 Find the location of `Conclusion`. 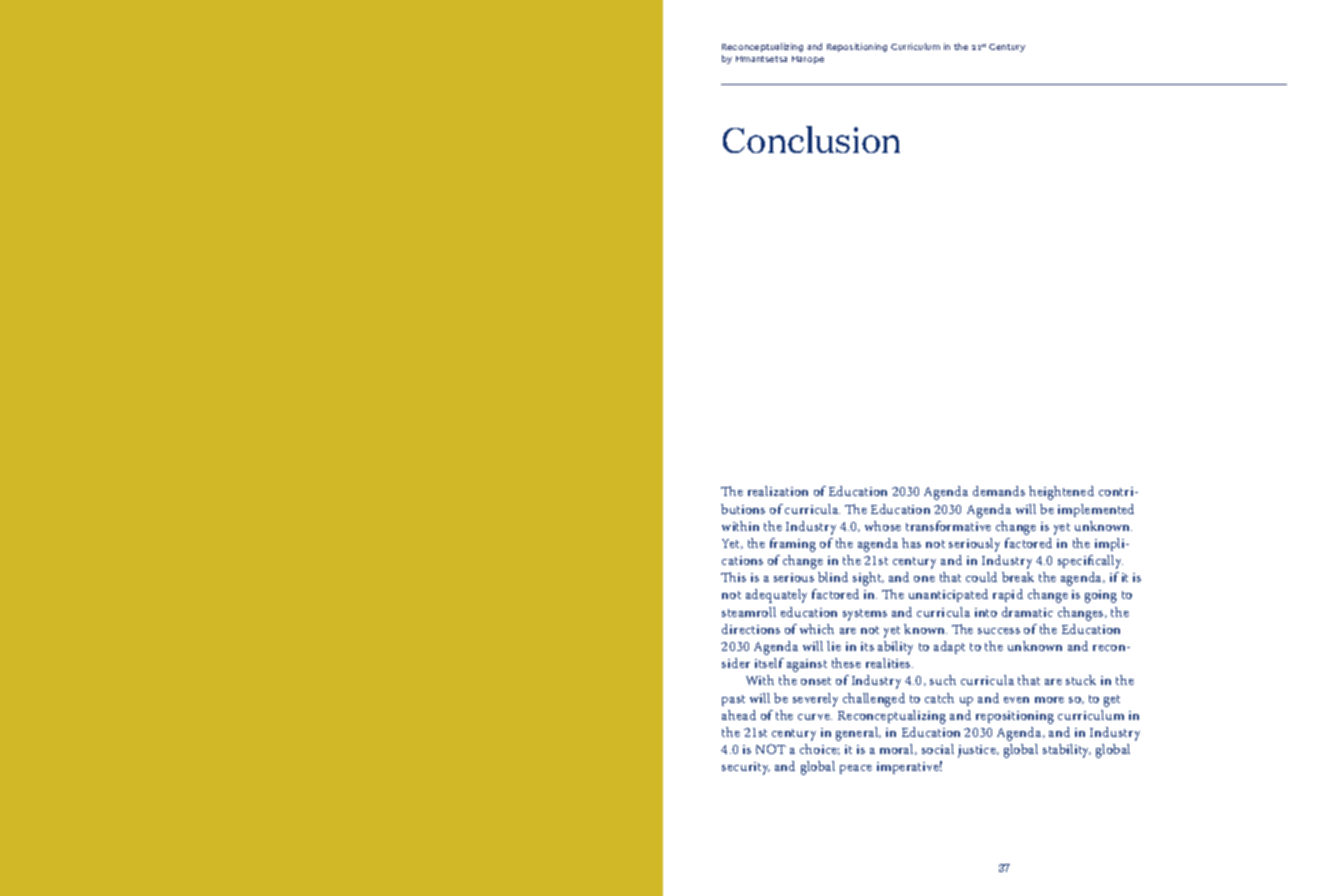

Conclusion is located at coordinates (811, 139).
